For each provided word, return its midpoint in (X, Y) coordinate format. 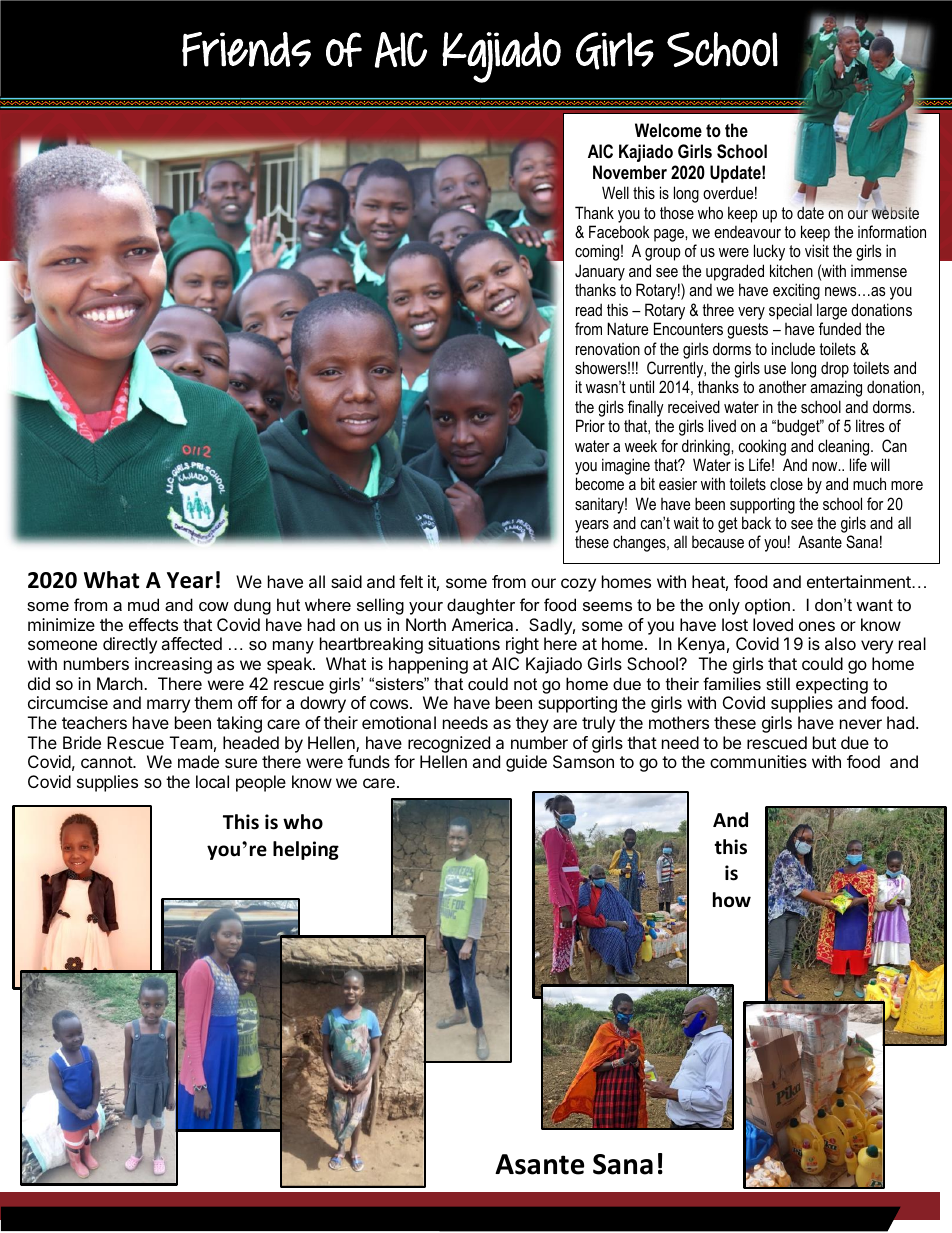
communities (758, 761)
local (212, 781)
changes (640, 543)
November (630, 172)
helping (306, 850)
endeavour (747, 232)
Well (615, 192)
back (756, 522)
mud (143, 604)
